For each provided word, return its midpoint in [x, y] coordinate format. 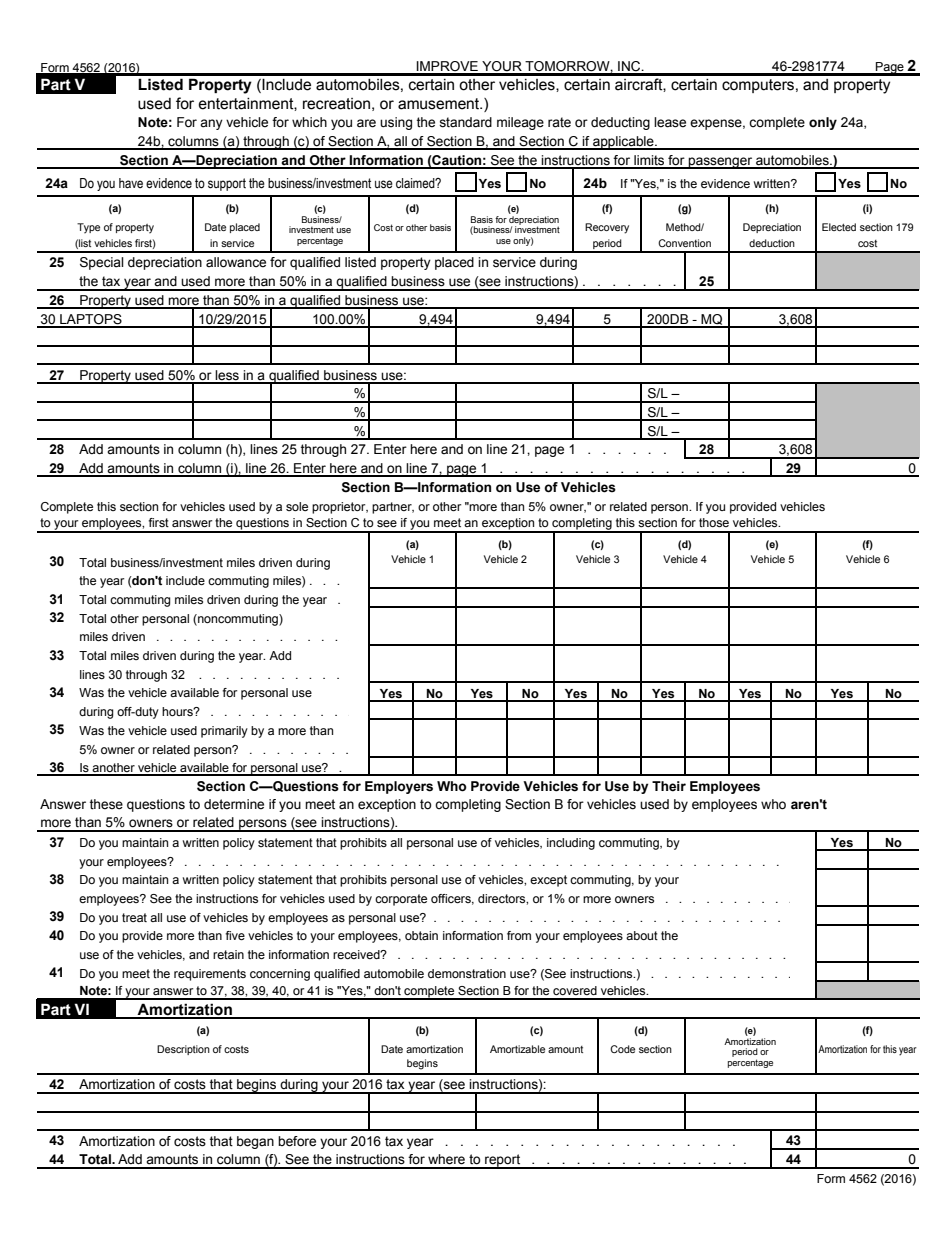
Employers [399, 787]
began [255, 1142]
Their [669, 786]
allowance [236, 262]
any [211, 124]
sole [297, 506]
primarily [224, 732]
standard [465, 122]
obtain [421, 935]
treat [134, 917]
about [642, 935]
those [714, 522]
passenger [721, 163]
